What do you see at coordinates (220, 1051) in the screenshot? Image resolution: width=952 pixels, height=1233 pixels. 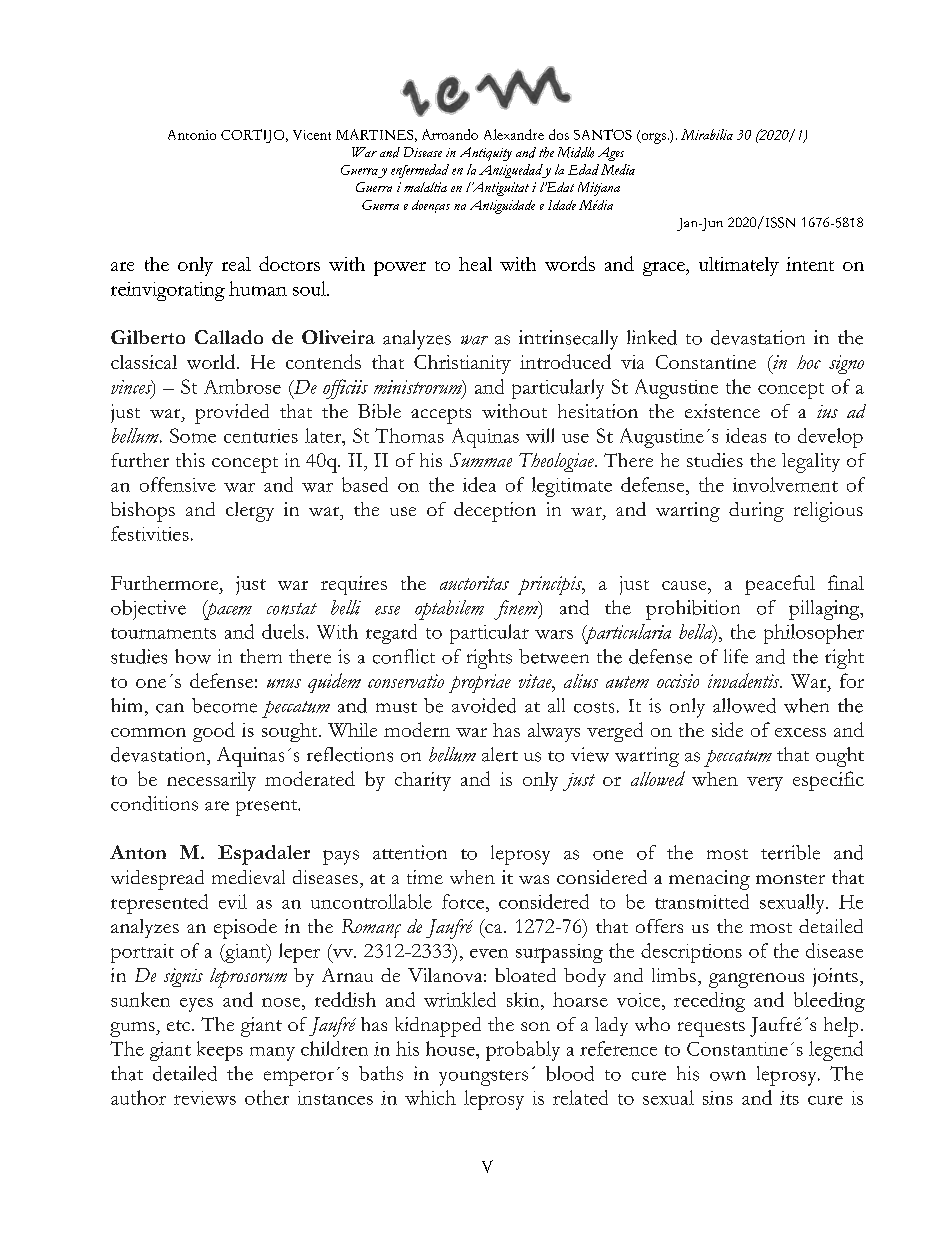 I see `keeps` at bounding box center [220, 1051].
